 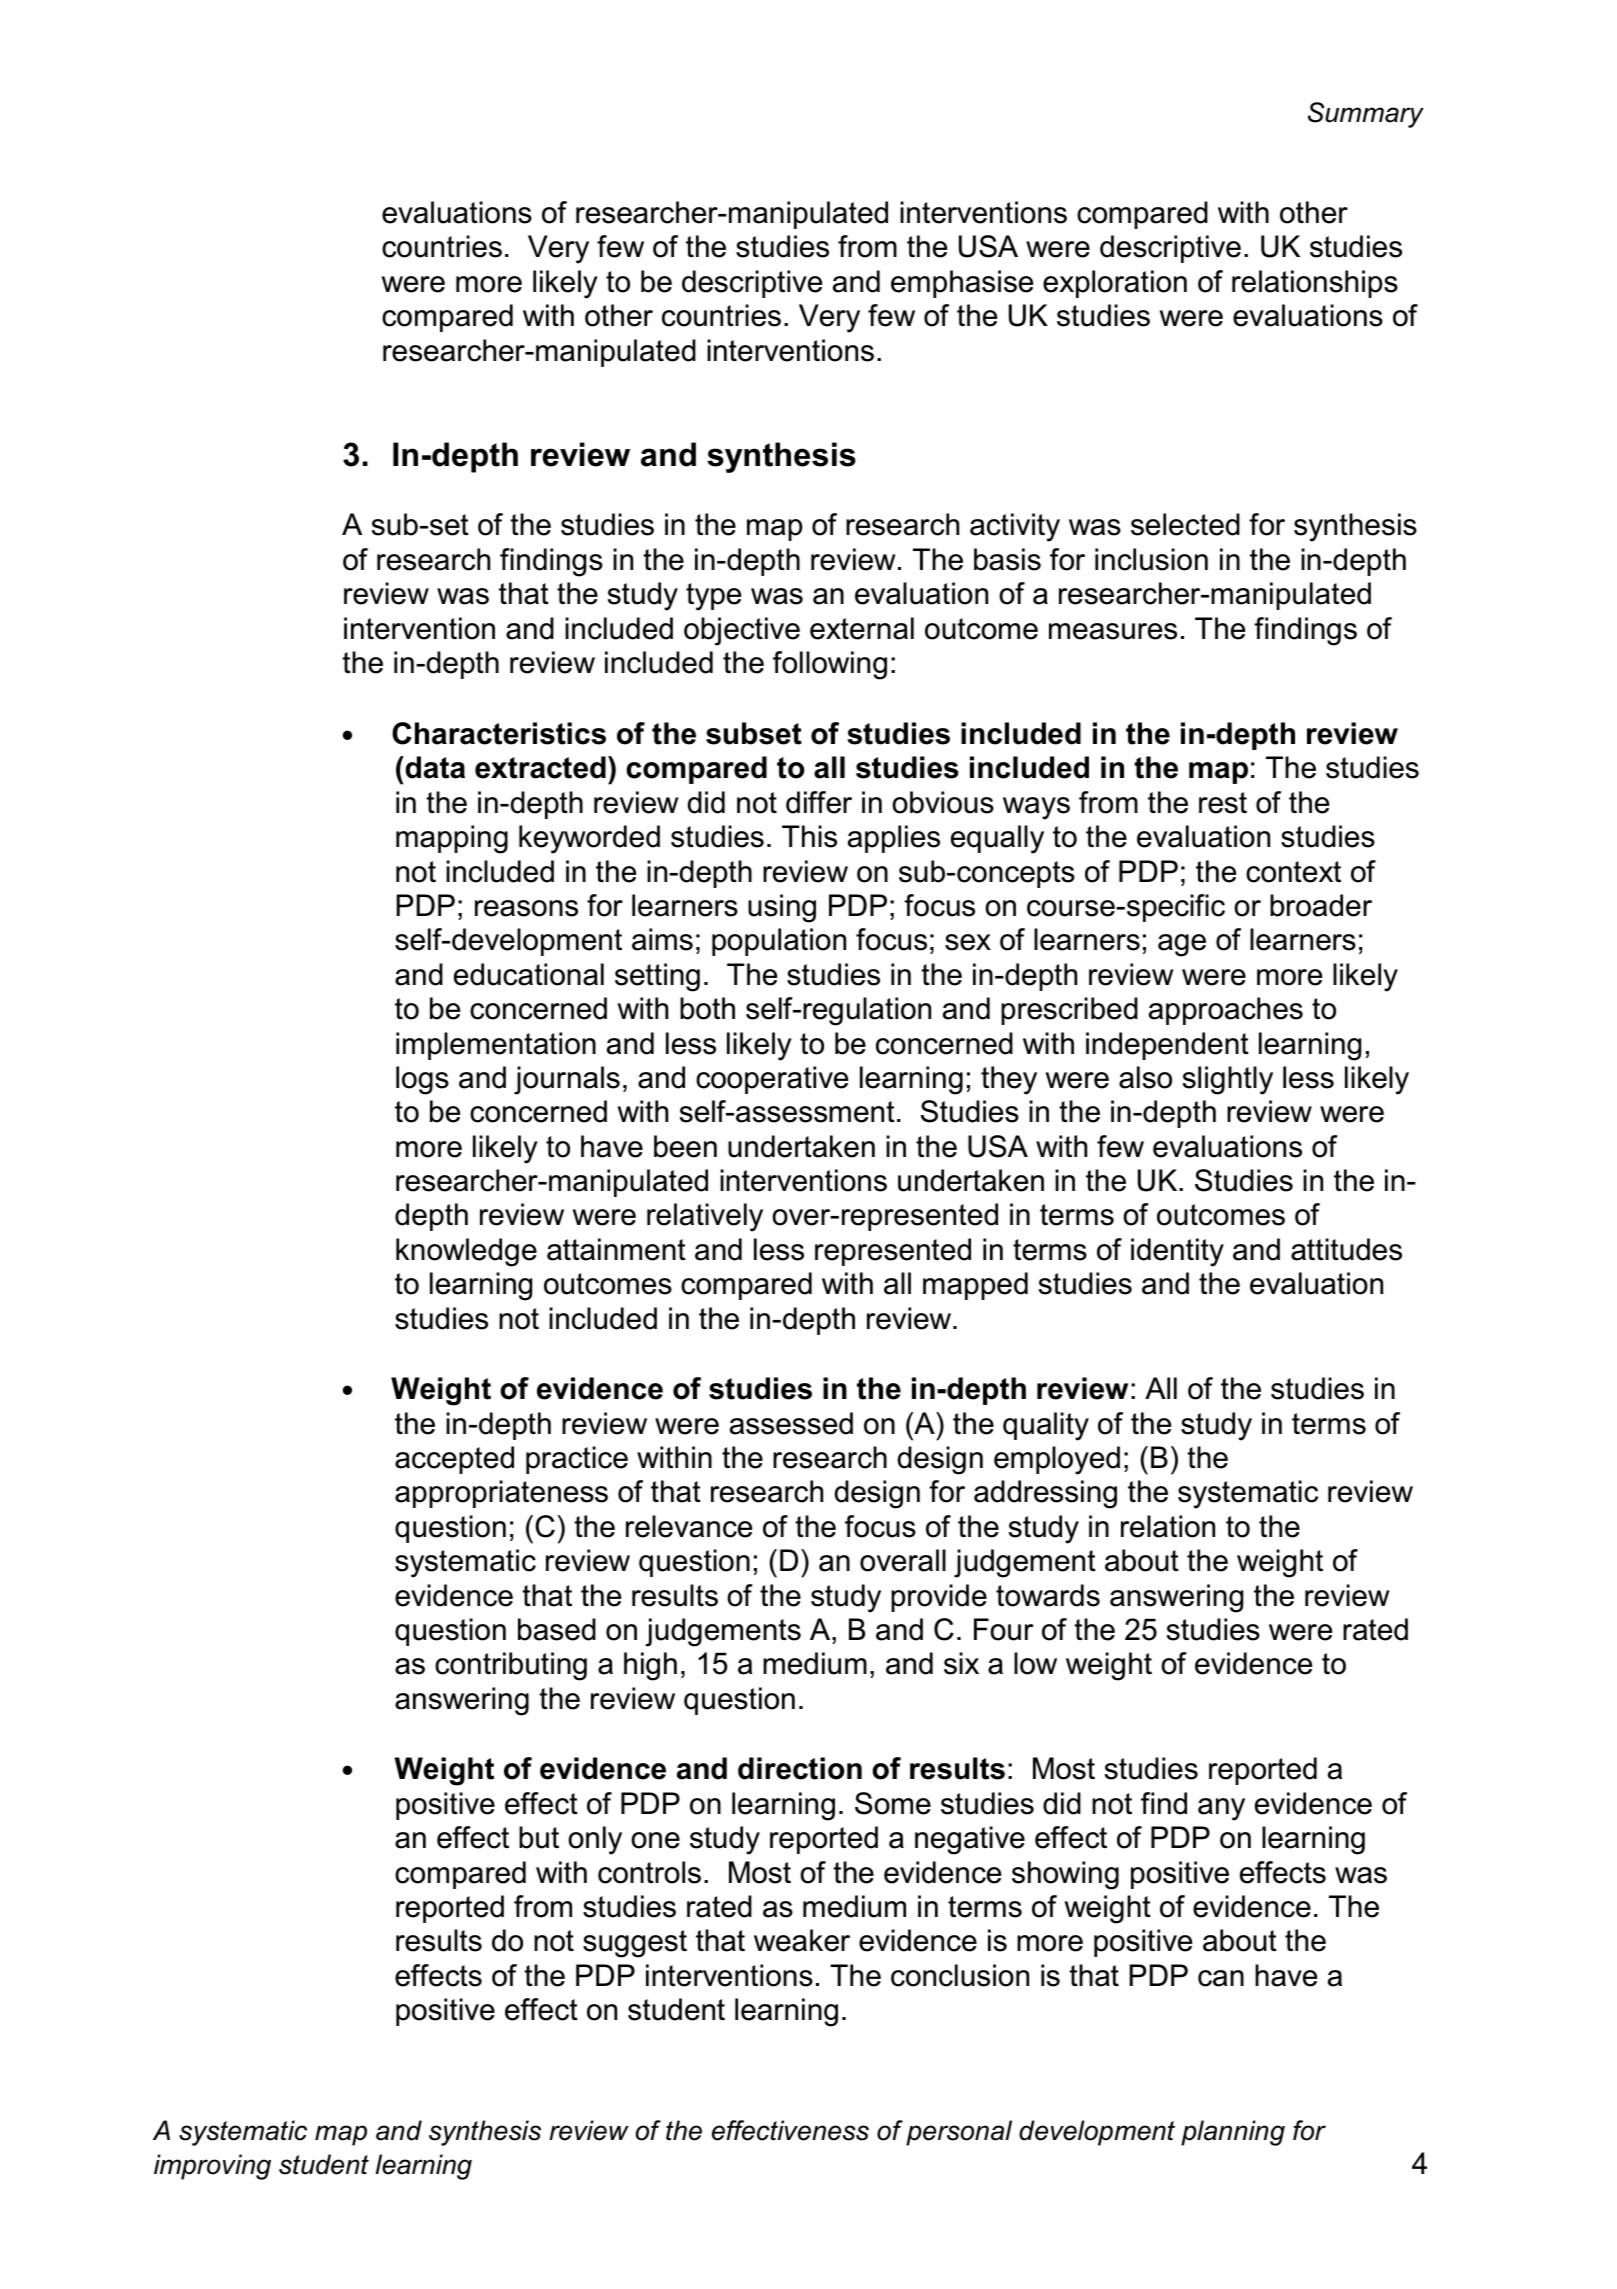 I want to click on logs, so click(x=422, y=1080).
